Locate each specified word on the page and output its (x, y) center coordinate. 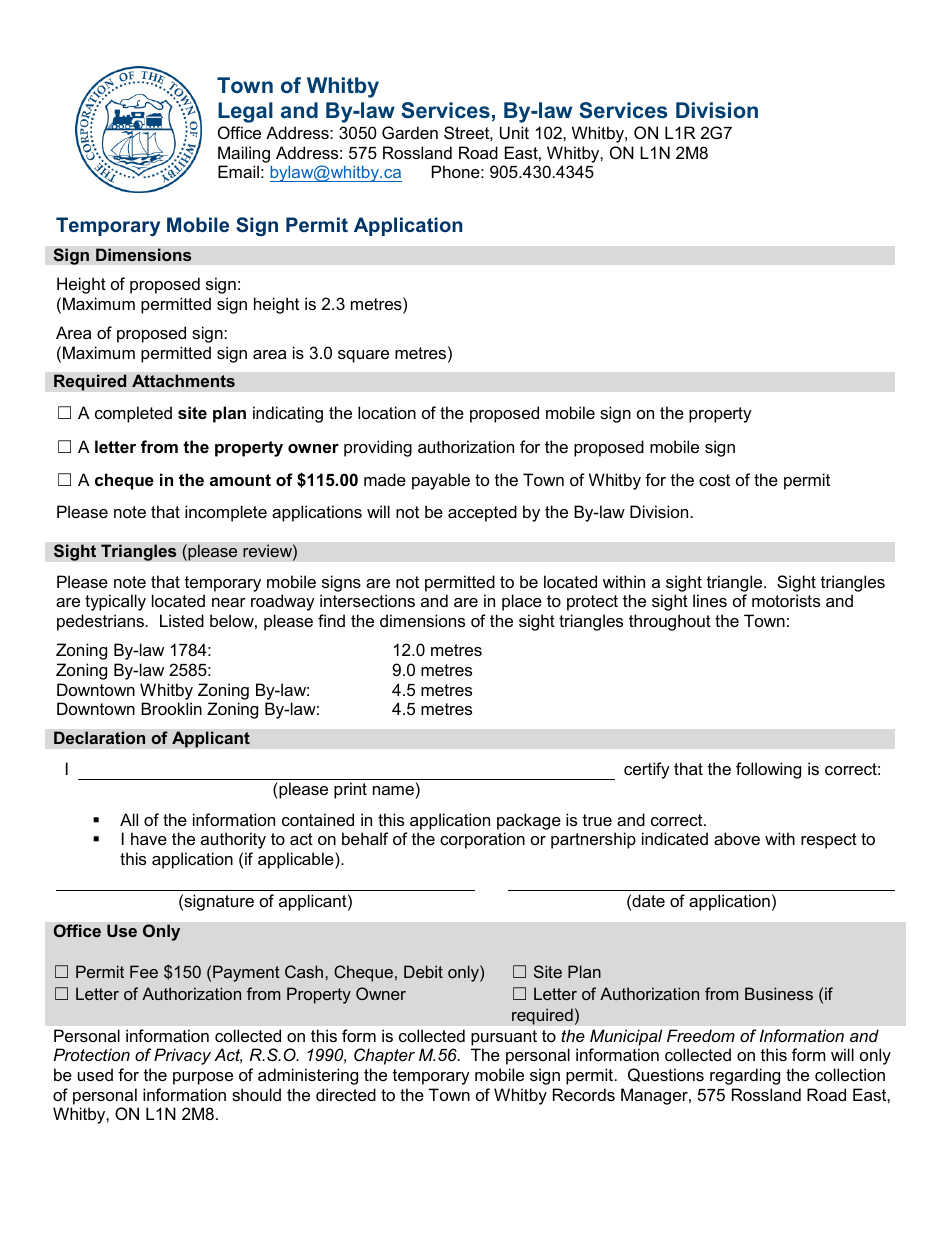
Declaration (99, 737)
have (149, 838)
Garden (410, 132)
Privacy (182, 1056)
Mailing (244, 154)
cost (714, 480)
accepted (482, 513)
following (768, 770)
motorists (786, 600)
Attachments (183, 380)
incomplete (226, 513)
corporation (482, 840)
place (522, 602)
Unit (514, 132)
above (737, 838)
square (363, 356)
